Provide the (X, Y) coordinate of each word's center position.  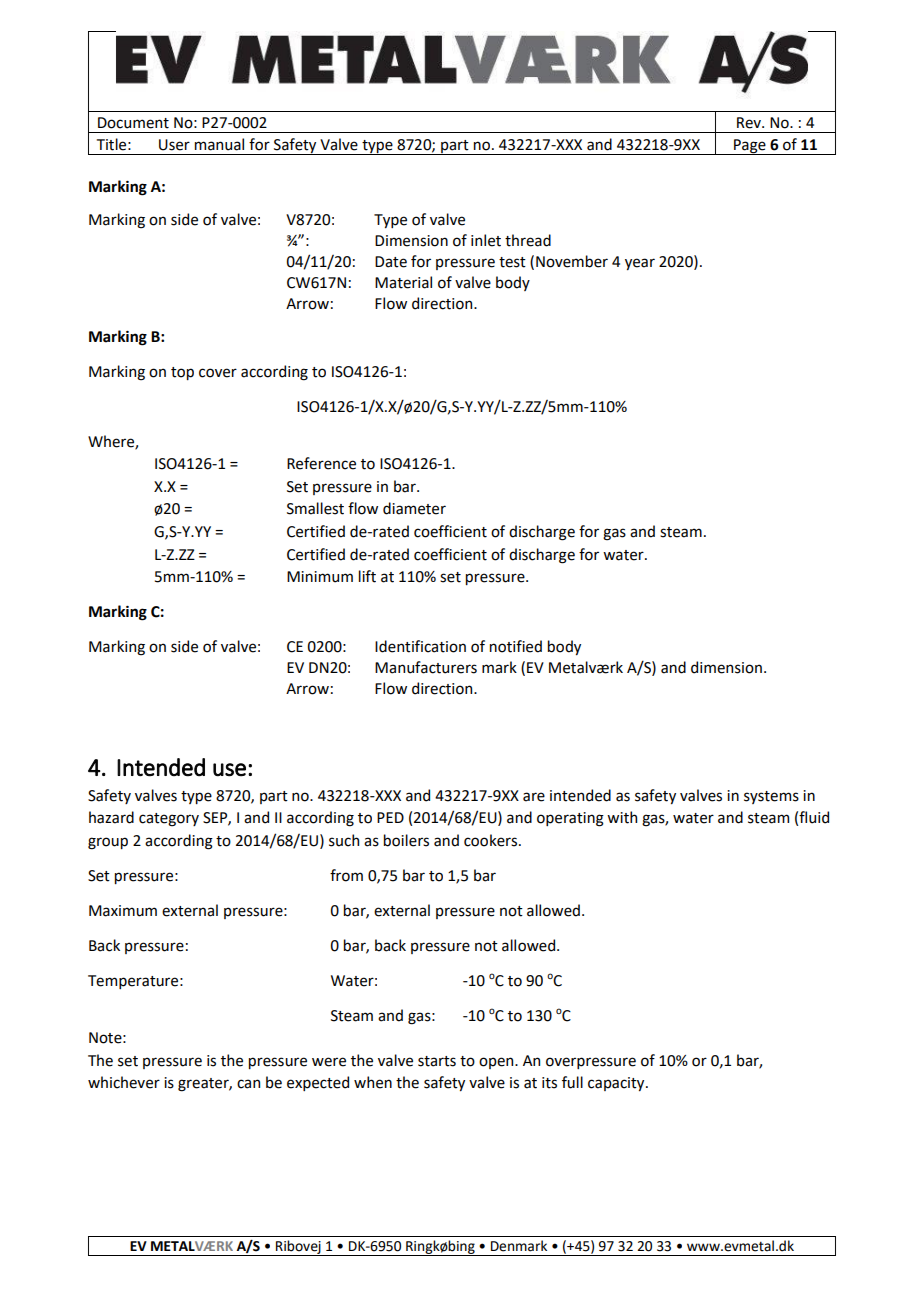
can (248, 1084)
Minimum (320, 577)
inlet (486, 240)
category (169, 820)
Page (750, 147)
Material (403, 282)
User (174, 145)
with (622, 817)
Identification (420, 646)
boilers (406, 840)
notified (516, 646)
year (640, 264)
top (182, 373)
